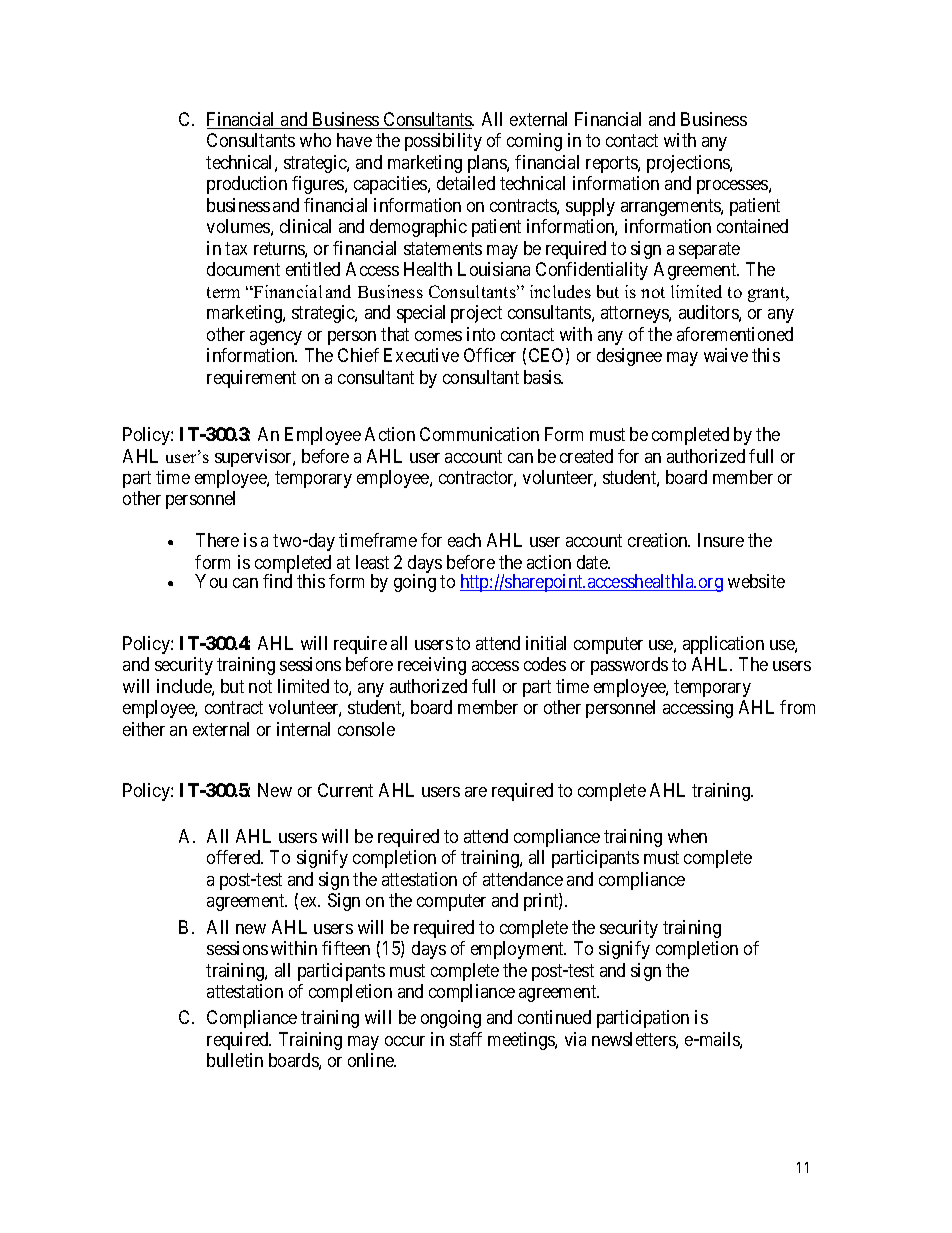  I want to click on production, so click(247, 185).
